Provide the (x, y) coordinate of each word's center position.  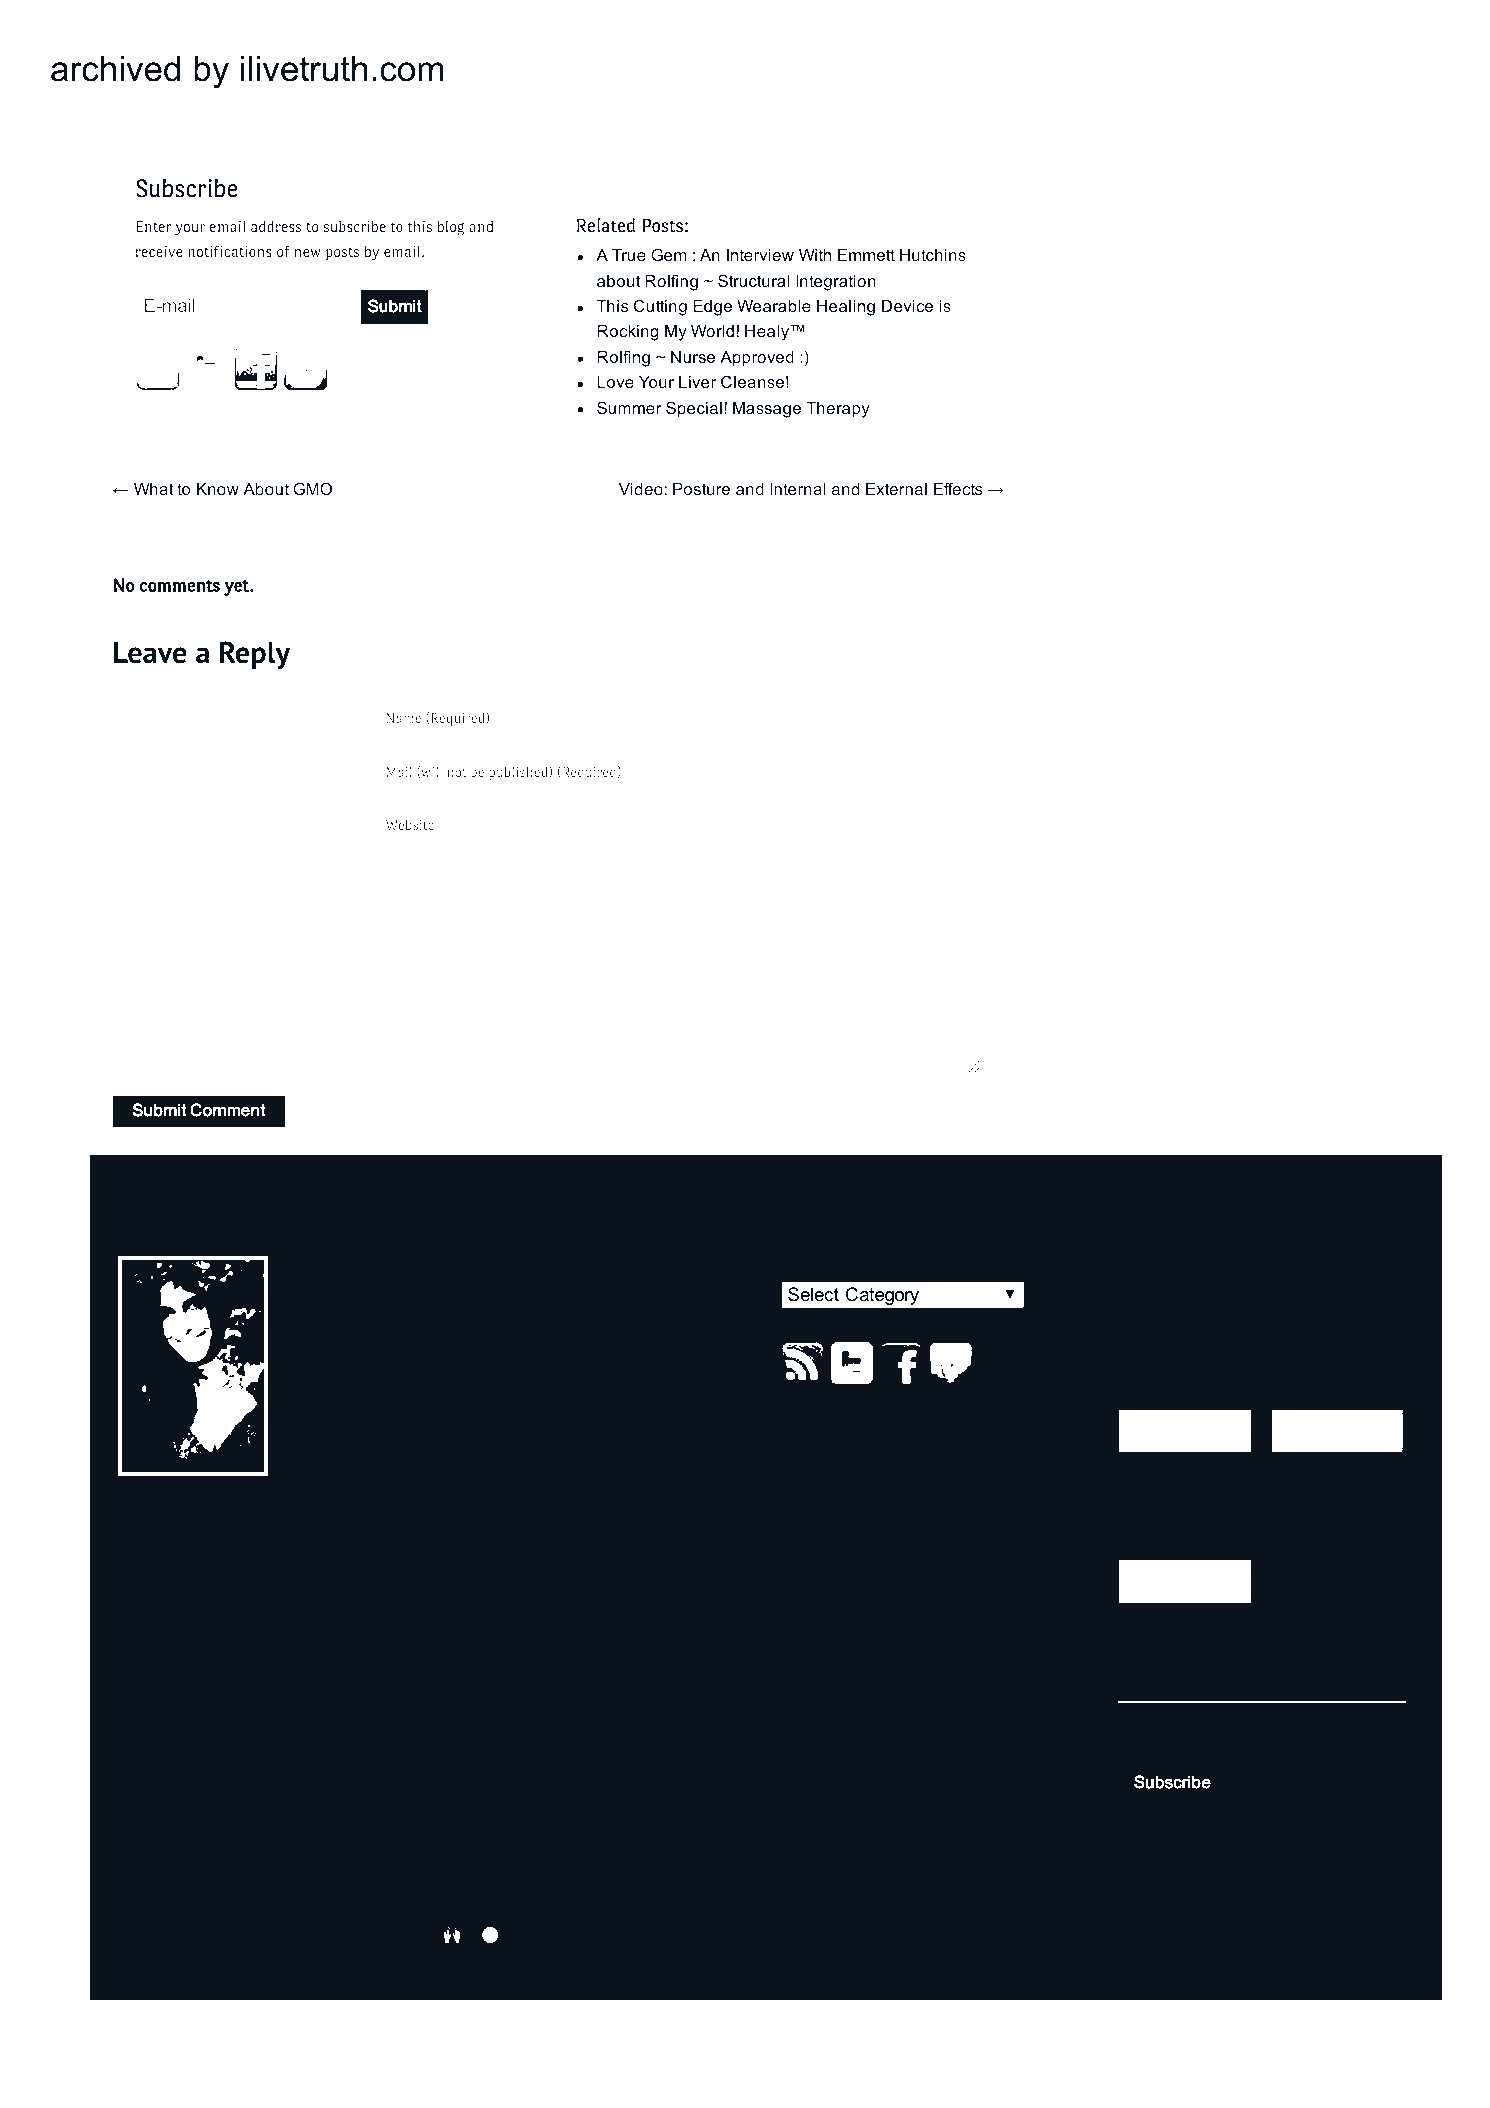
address (276, 226)
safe (1216, 1638)
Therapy (838, 410)
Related (606, 225)
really (714, 1814)
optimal (242, 1671)
